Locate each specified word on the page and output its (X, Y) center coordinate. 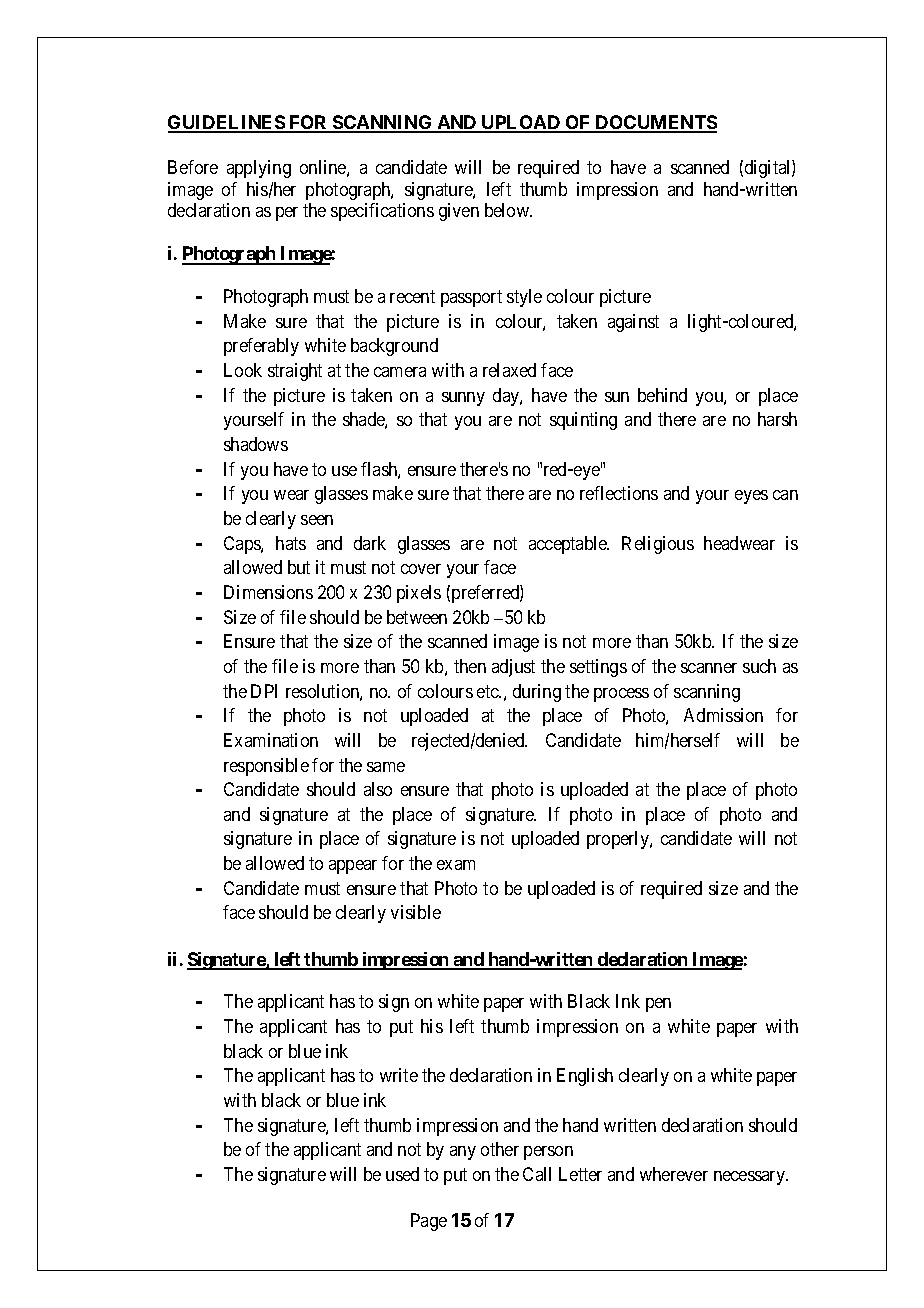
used (402, 1174)
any (463, 1153)
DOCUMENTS (655, 123)
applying (259, 169)
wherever (674, 1174)
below (508, 210)
